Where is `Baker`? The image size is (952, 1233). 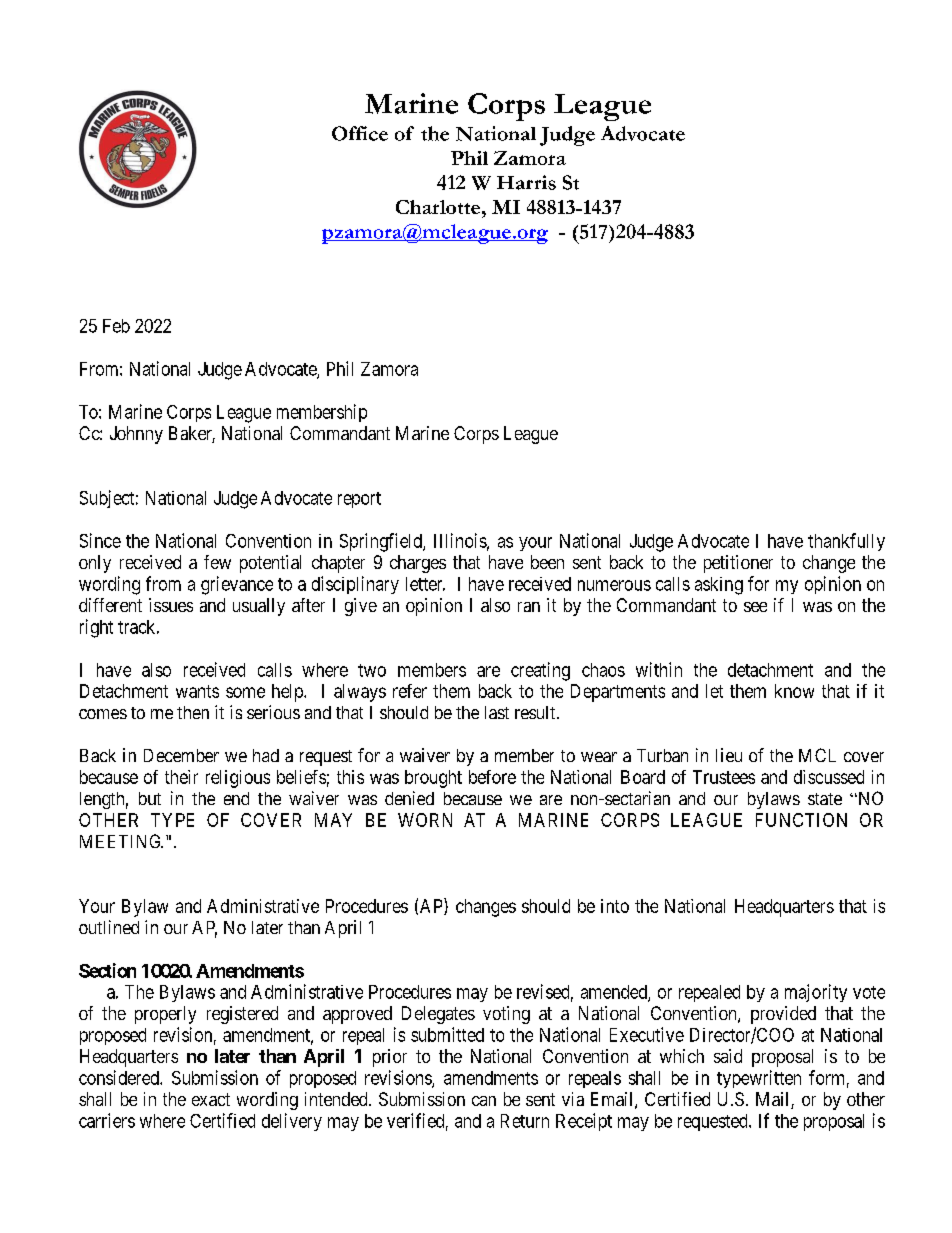 Baker is located at coordinates (192, 434).
